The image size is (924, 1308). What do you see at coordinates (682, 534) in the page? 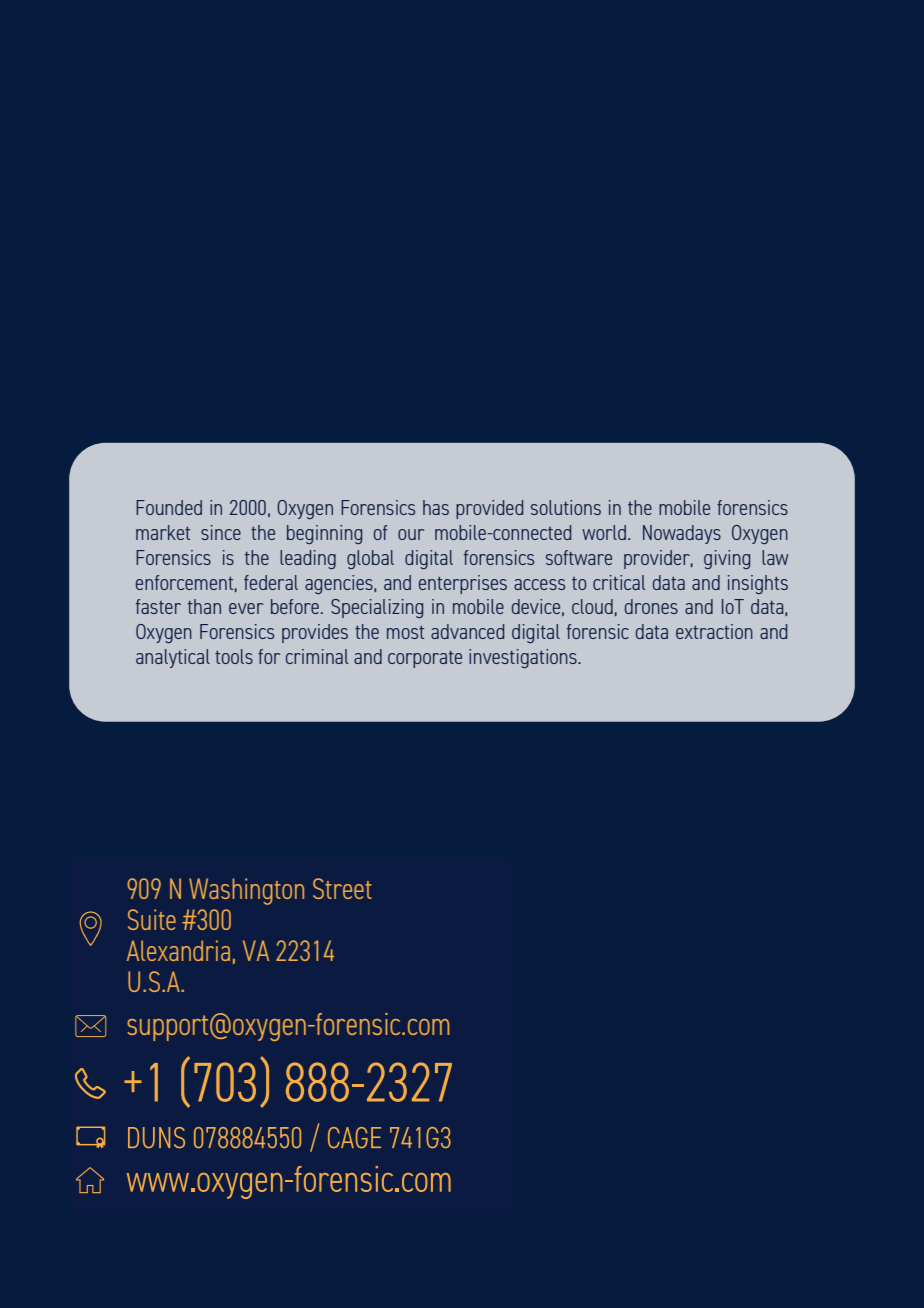
I see `Nowadays` at bounding box center [682, 534].
